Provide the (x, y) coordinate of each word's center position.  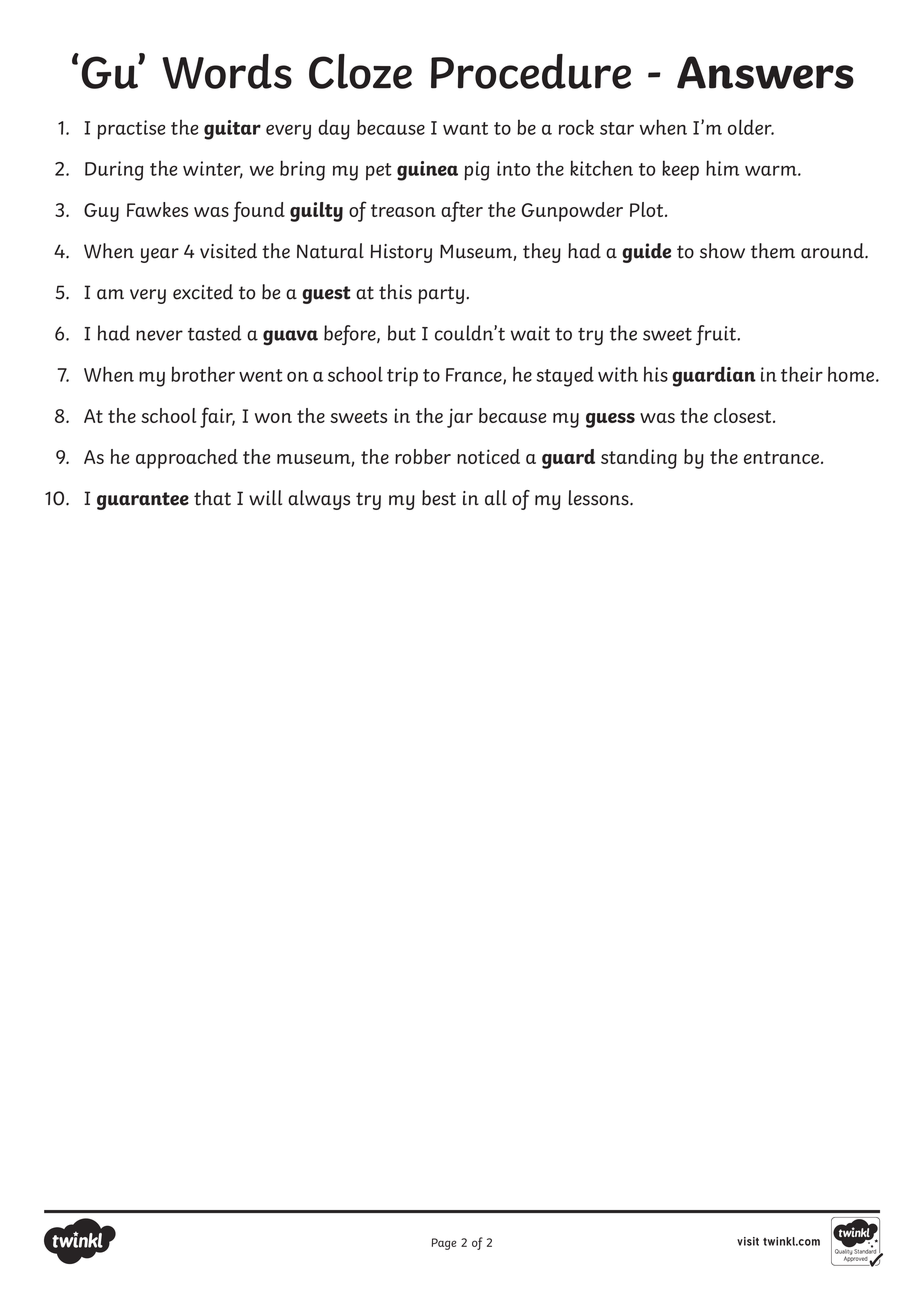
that (212, 498)
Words (227, 71)
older (751, 127)
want (465, 128)
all (496, 498)
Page (444, 1244)
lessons (599, 498)
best (439, 498)
